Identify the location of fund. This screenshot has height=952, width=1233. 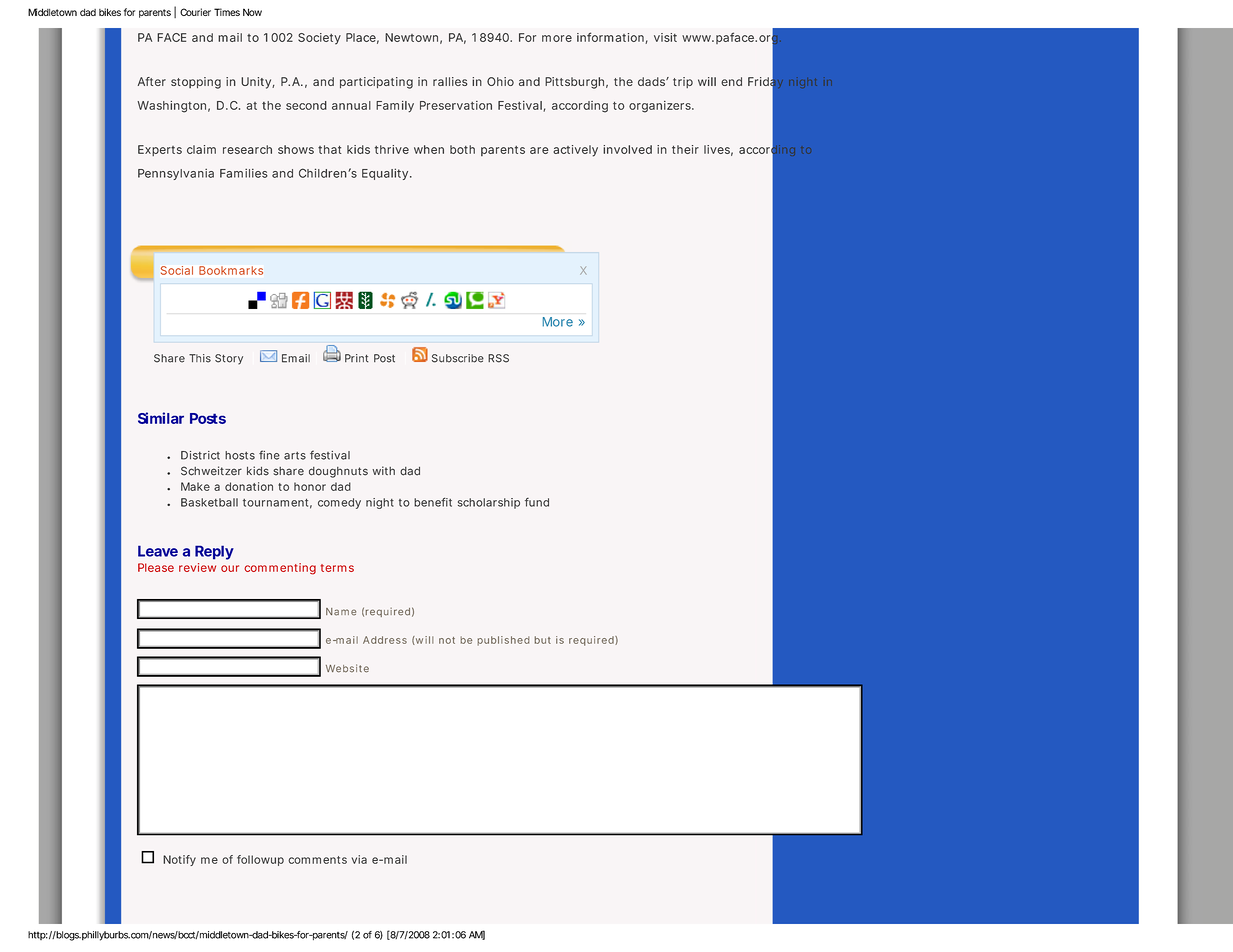
(537, 502).
